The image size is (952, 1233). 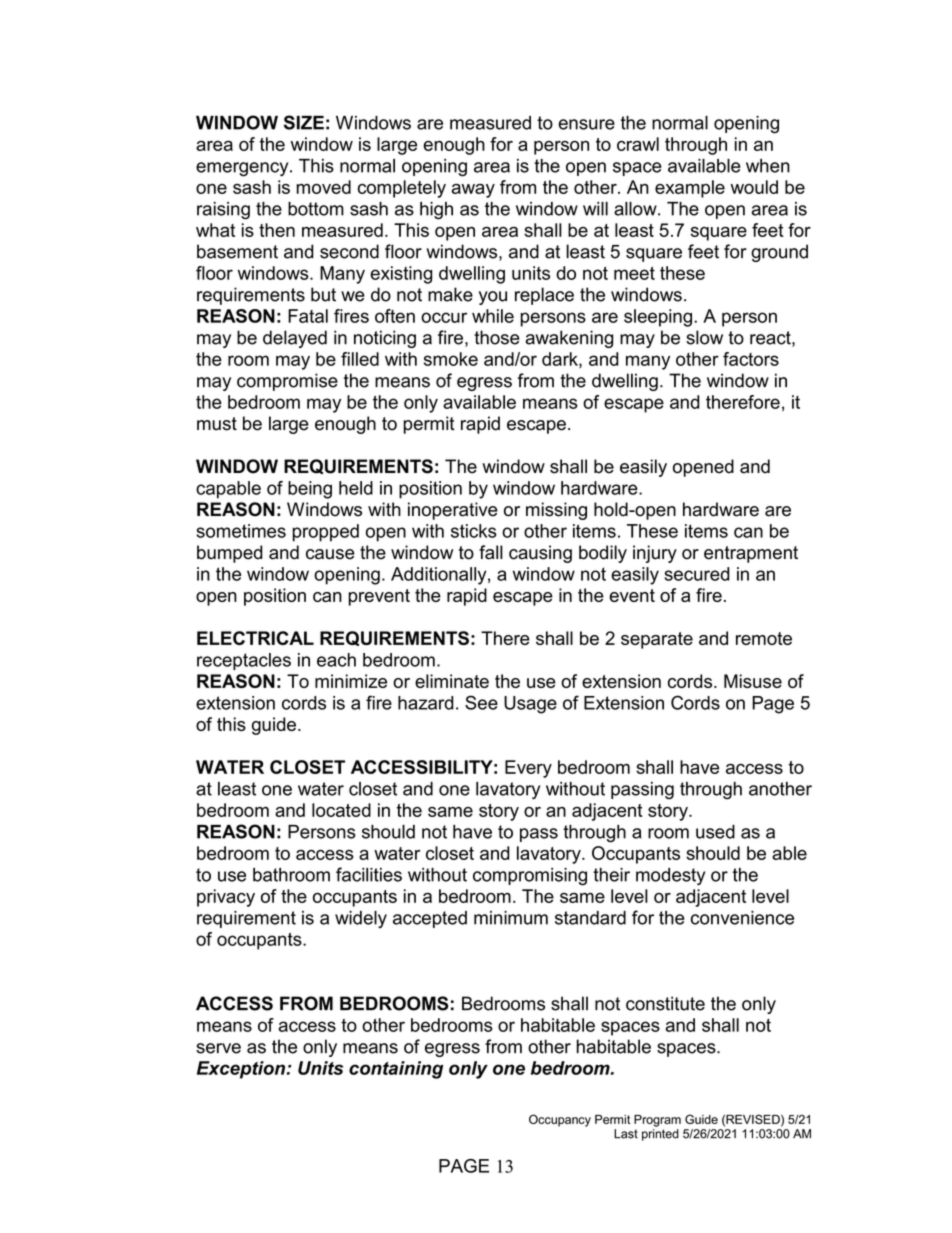 I want to click on Occupancy, so click(x=560, y=1120).
